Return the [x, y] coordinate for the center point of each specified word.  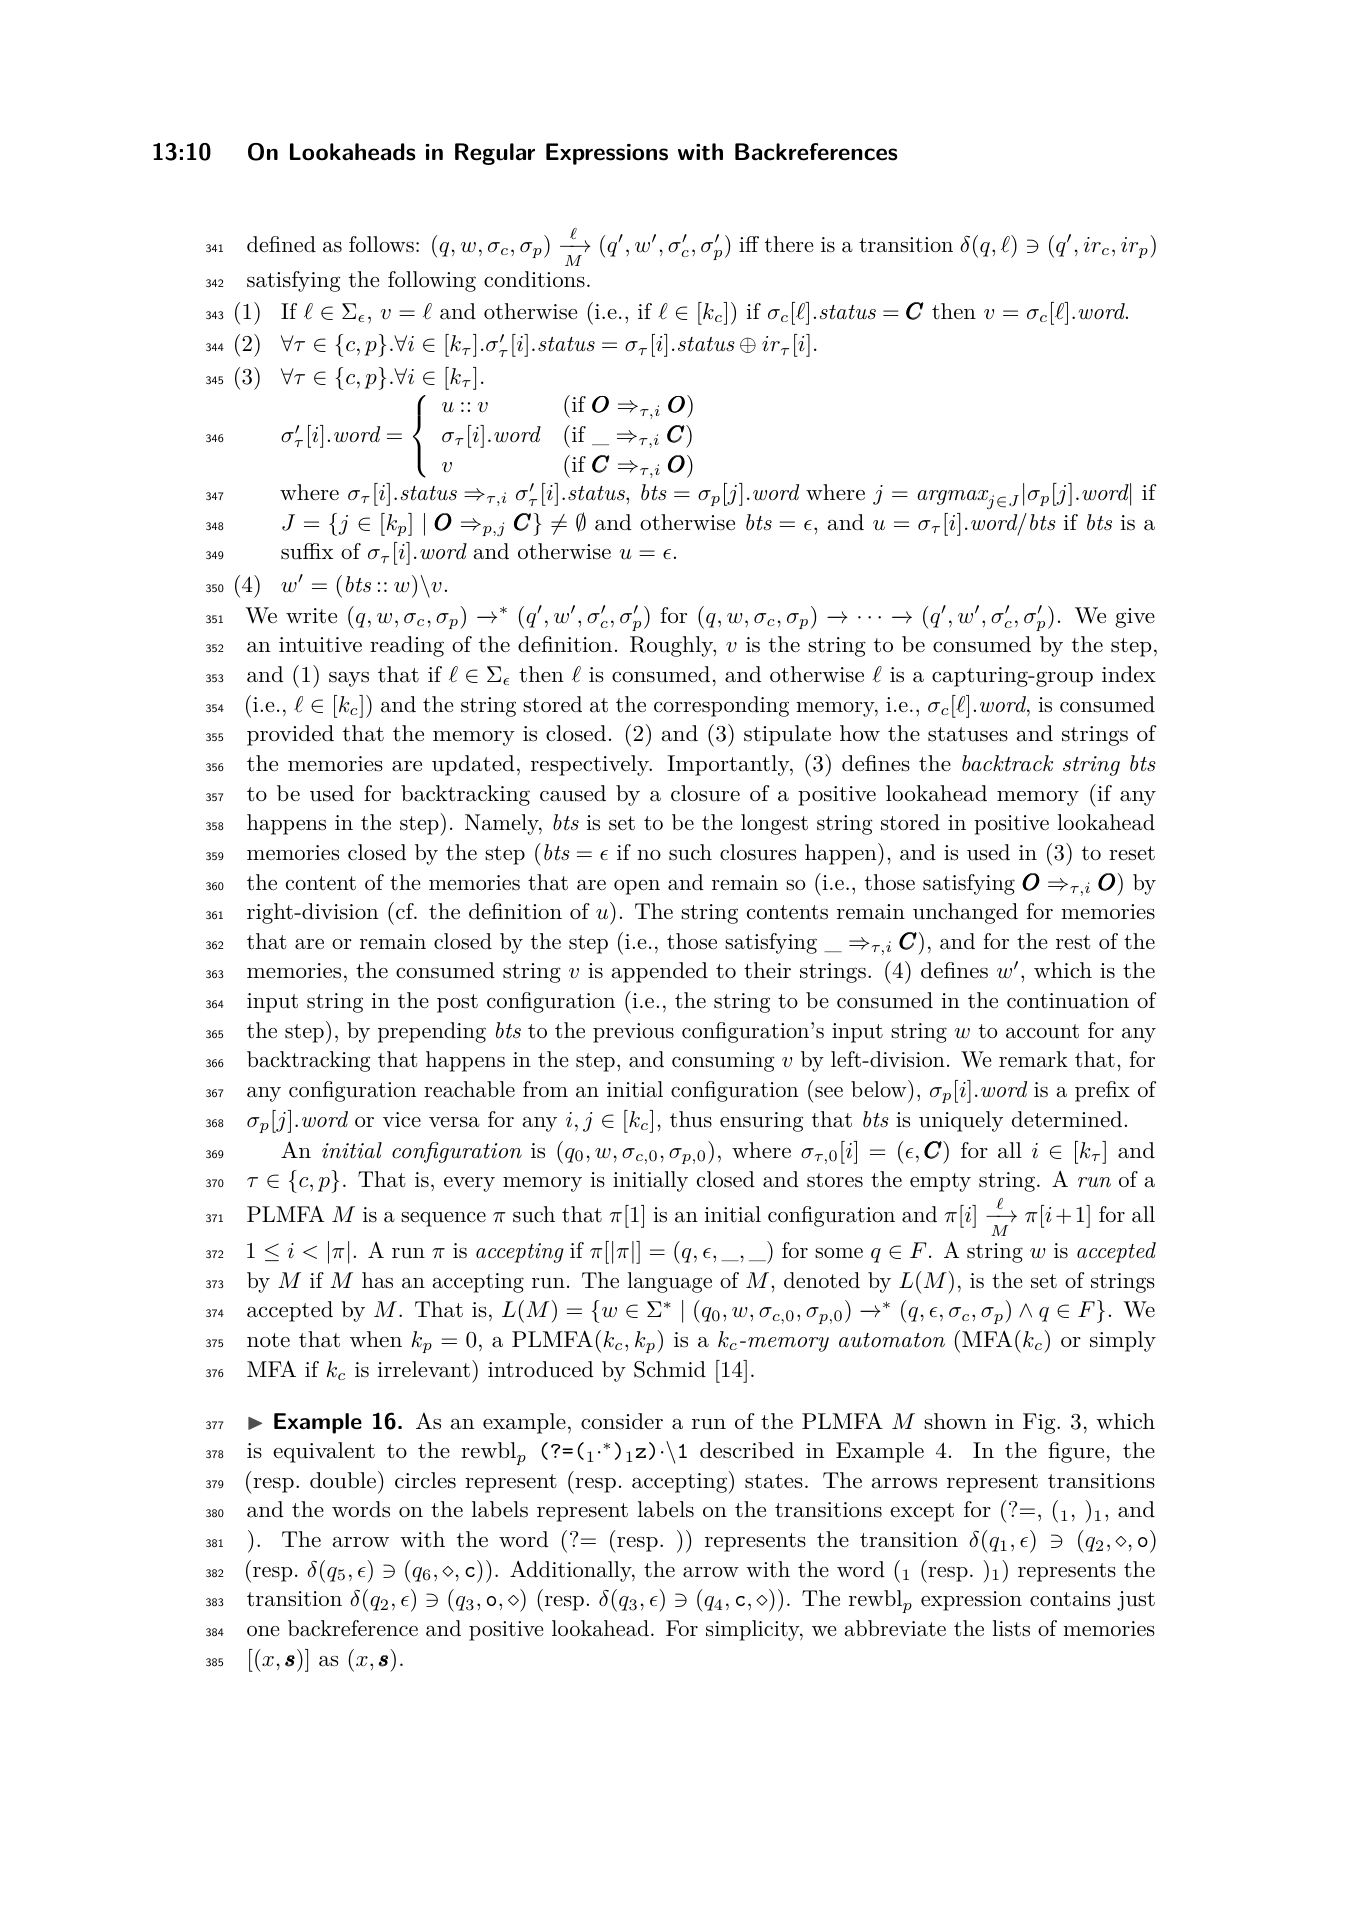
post [457, 1003]
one [263, 1631]
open [637, 887]
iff [749, 244]
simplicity [753, 1630]
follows [381, 244]
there [789, 244]
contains [1070, 1599]
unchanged [965, 913]
